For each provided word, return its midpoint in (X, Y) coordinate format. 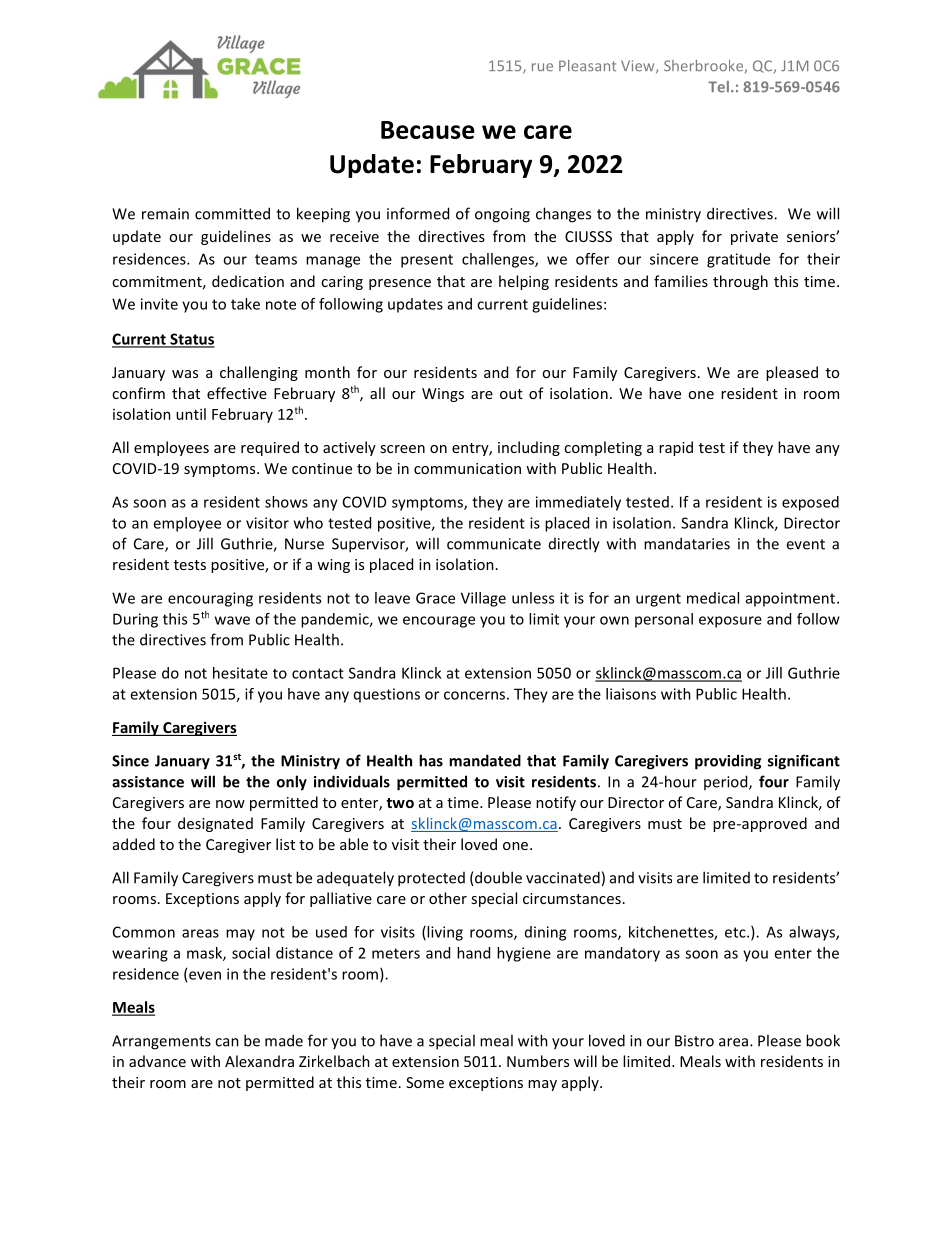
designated (215, 824)
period (727, 782)
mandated (485, 760)
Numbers (538, 1061)
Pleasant (587, 66)
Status (191, 340)
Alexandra (259, 1061)
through (740, 282)
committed (232, 213)
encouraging (210, 599)
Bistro (694, 1041)
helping (524, 282)
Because (428, 130)
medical (713, 598)
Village (483, 599)
